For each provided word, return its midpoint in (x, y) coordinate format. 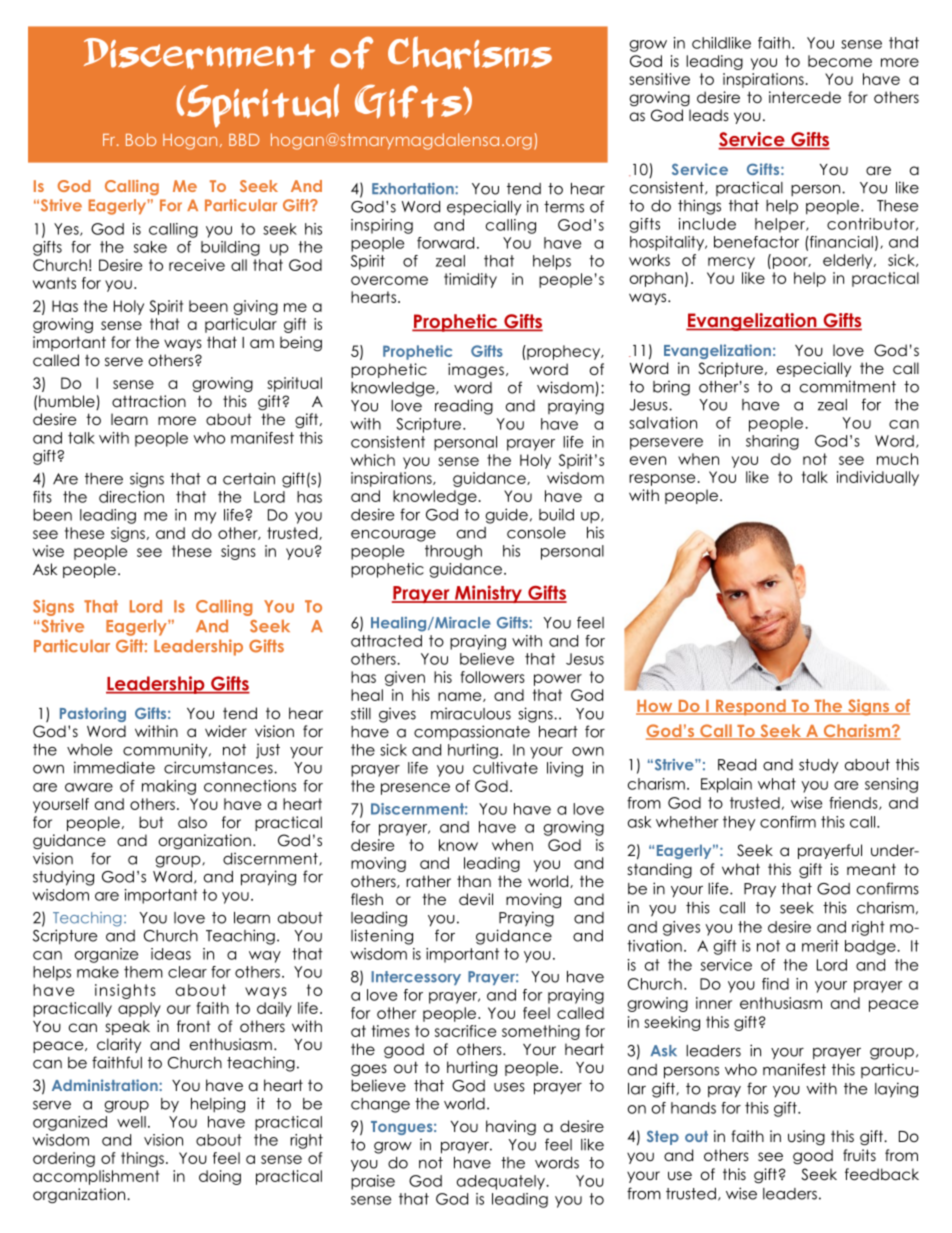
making (169, 787)
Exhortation (414, 189)
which (373, 460)
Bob (141, 139)
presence (415, 789)
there (104, 479)
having (511, 1128)
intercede (805, 97)
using (806, 1137)
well (131, 1122)
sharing (772, 442)
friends (854, 803)
